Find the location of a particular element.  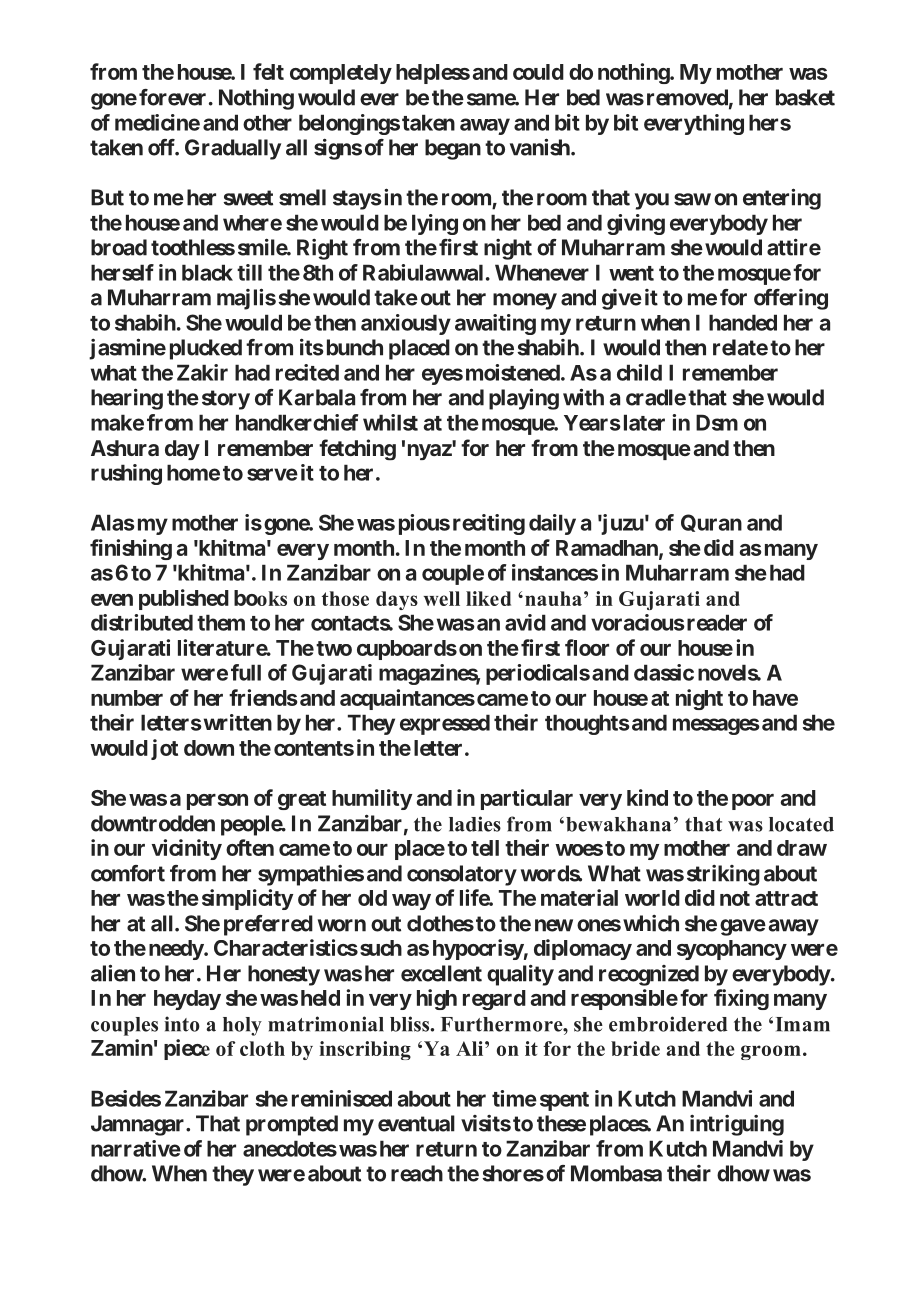

story is located at coordinates (226, 400).
